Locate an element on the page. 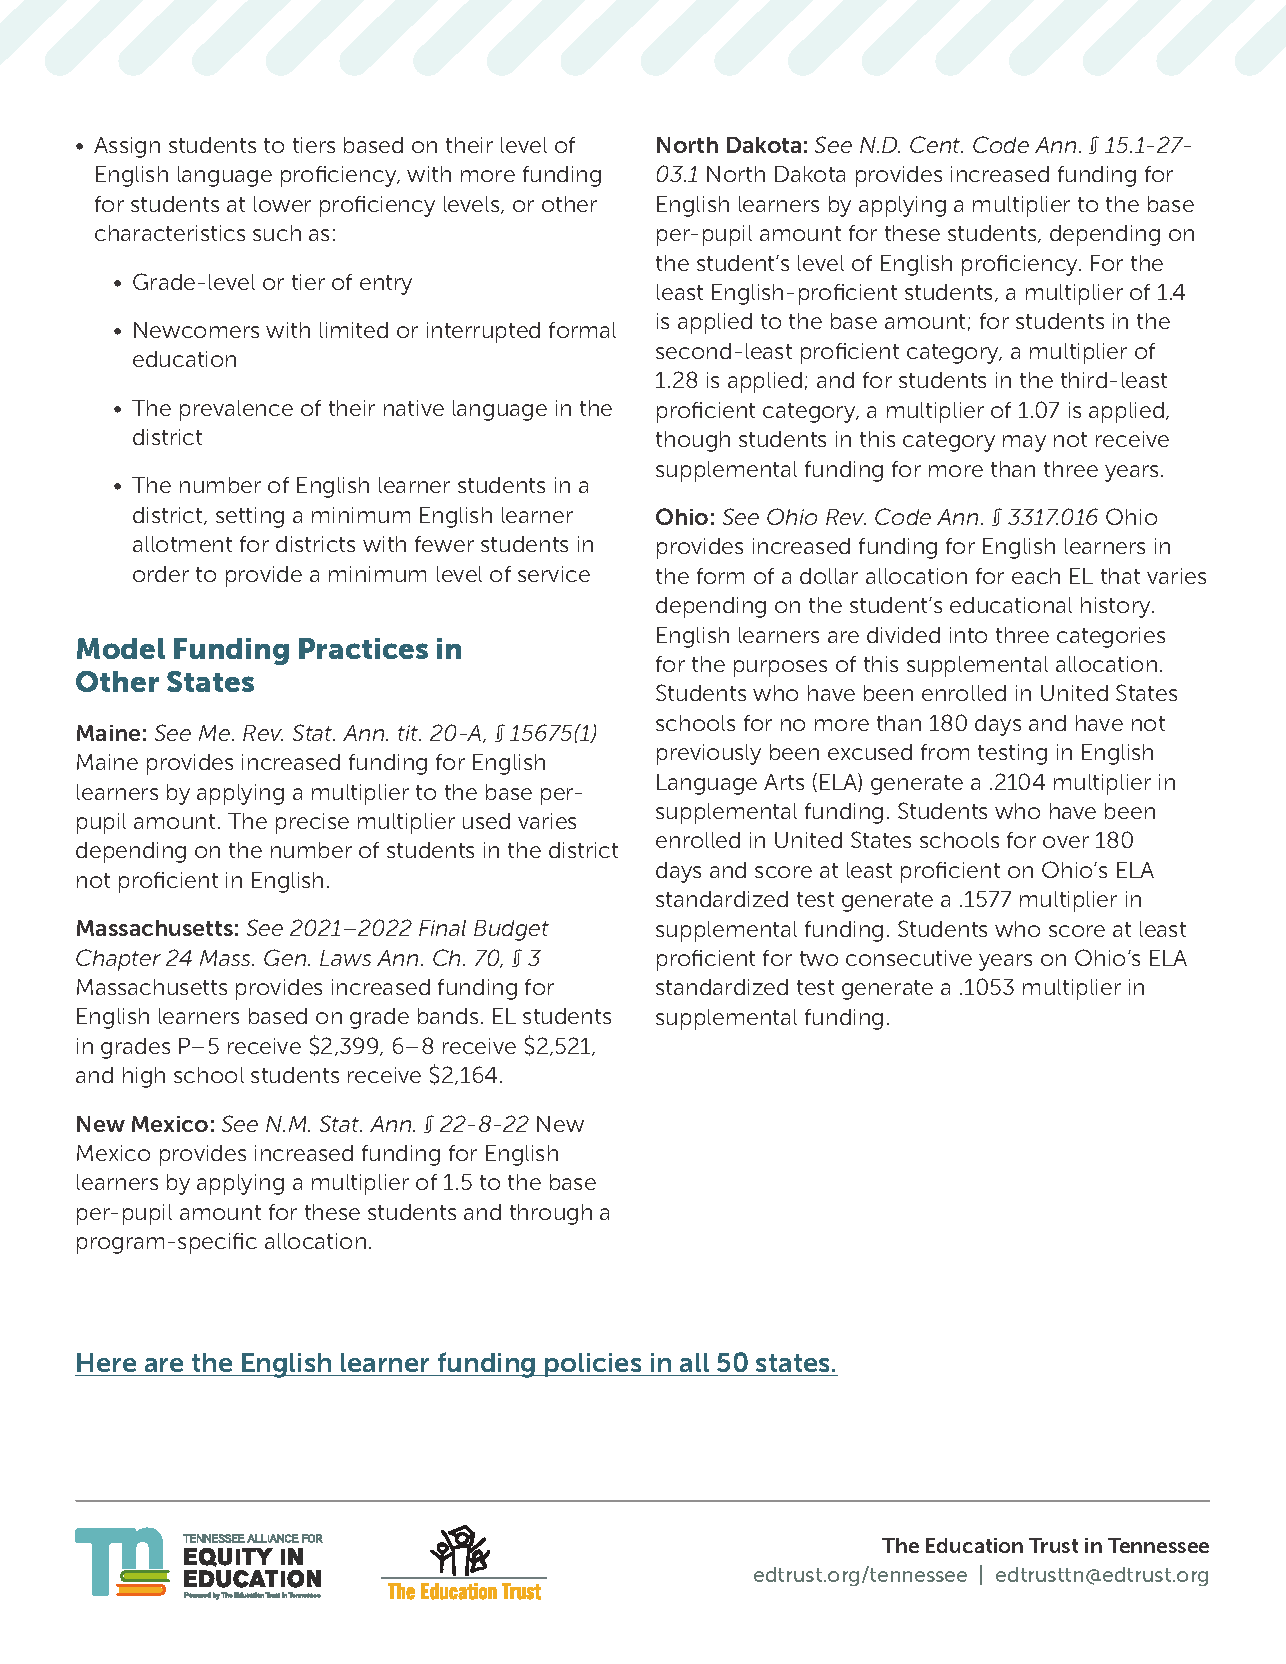 The height and width of the image is (1664, 1286). precise is located at coordinates (312, 823).
